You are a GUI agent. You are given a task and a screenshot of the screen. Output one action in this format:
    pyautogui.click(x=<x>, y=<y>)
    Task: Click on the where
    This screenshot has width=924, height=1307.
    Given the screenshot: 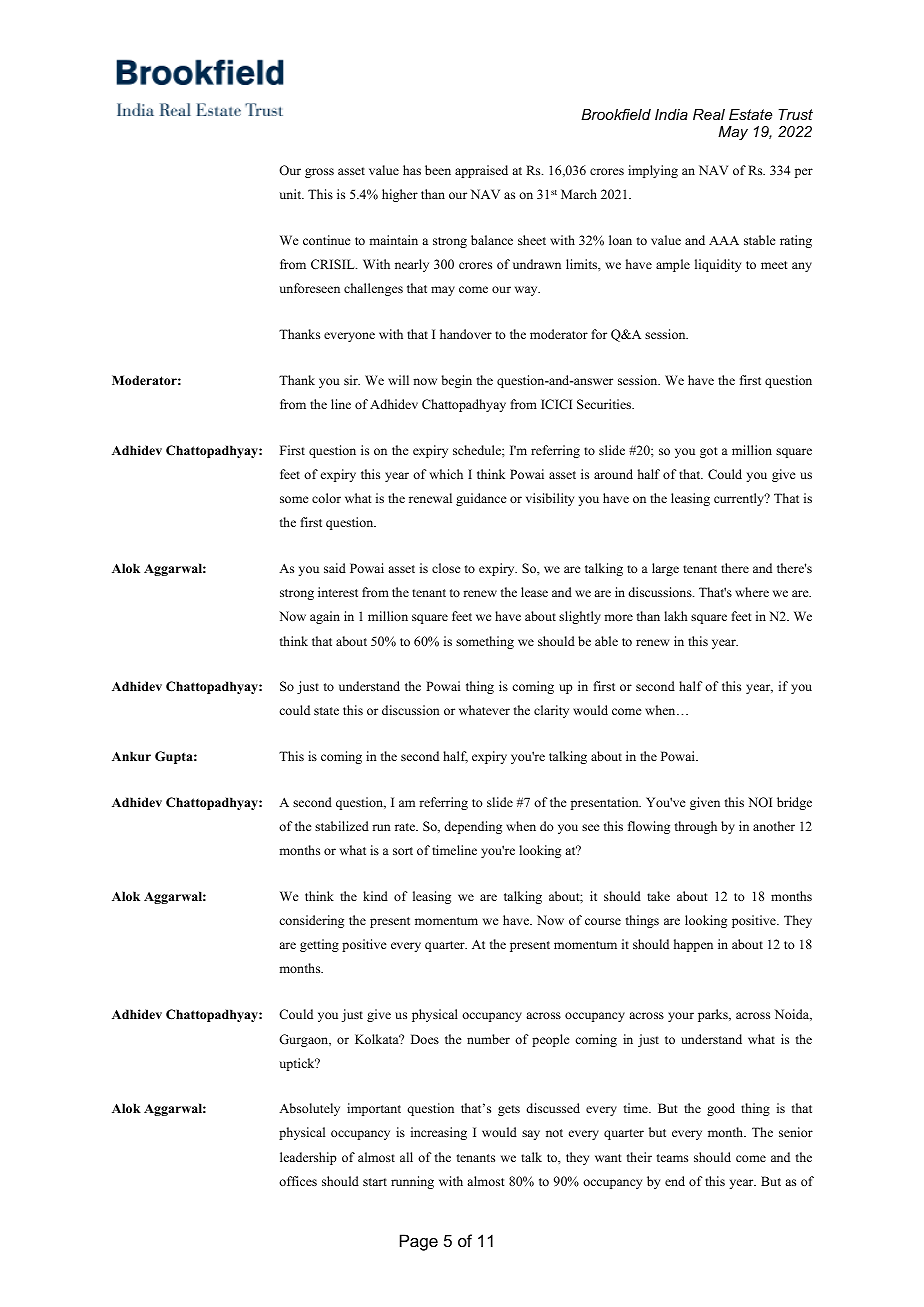 What is the action you would take?
    pyautogui.click(x=752, y=592)
